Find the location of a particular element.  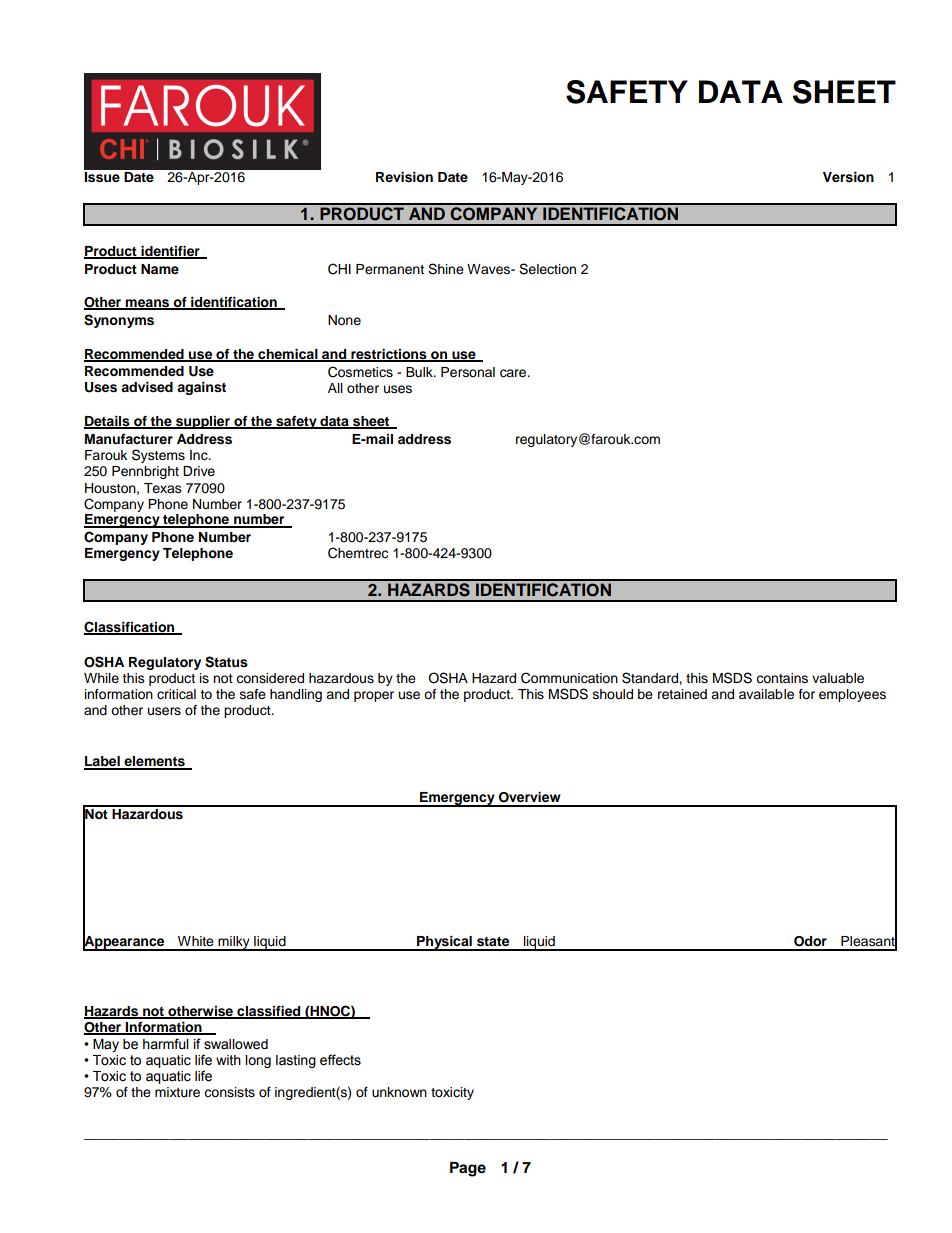

Page is located at coordinates (468, 1169).
